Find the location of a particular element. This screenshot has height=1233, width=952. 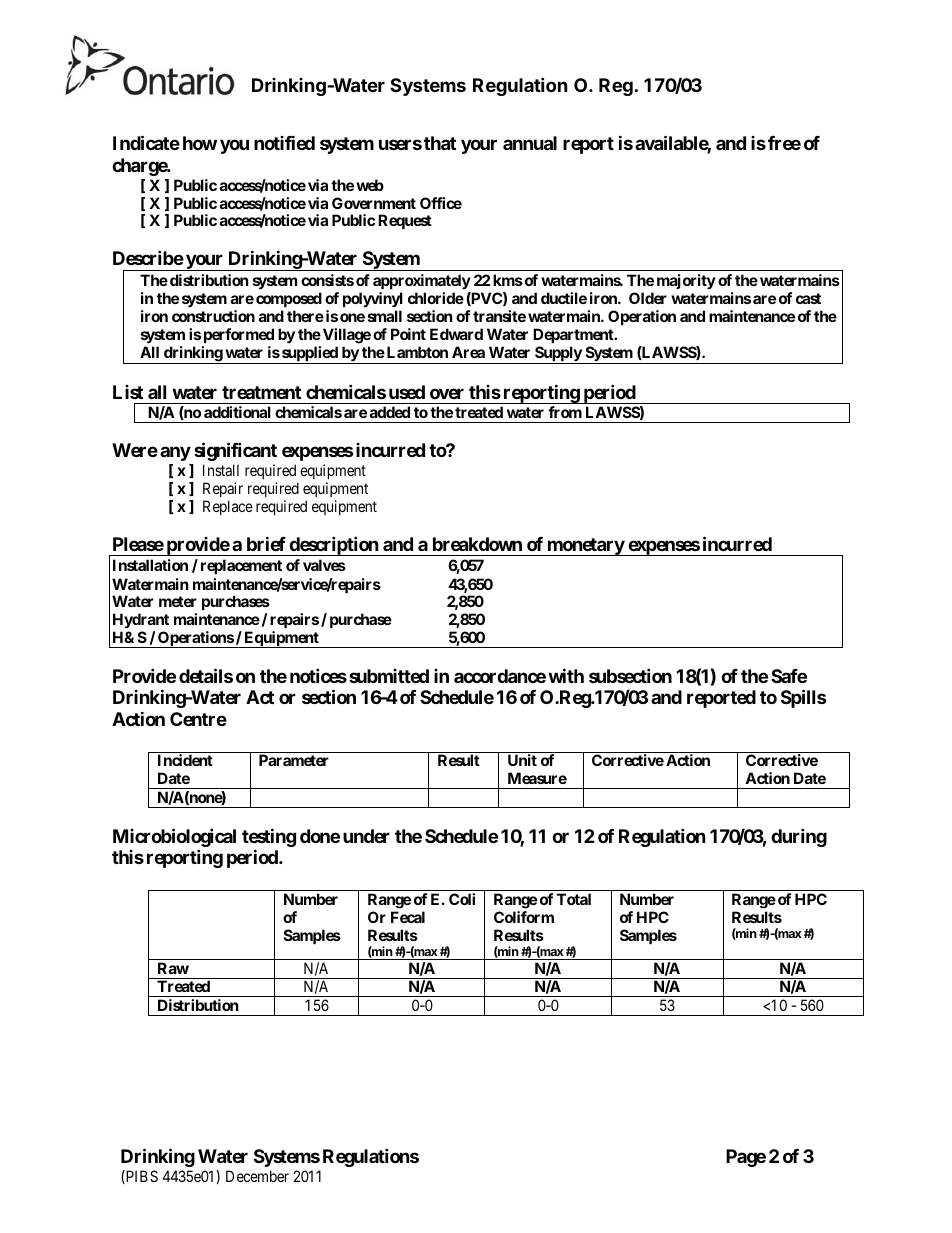

that is located at coordinates (440, 143).
